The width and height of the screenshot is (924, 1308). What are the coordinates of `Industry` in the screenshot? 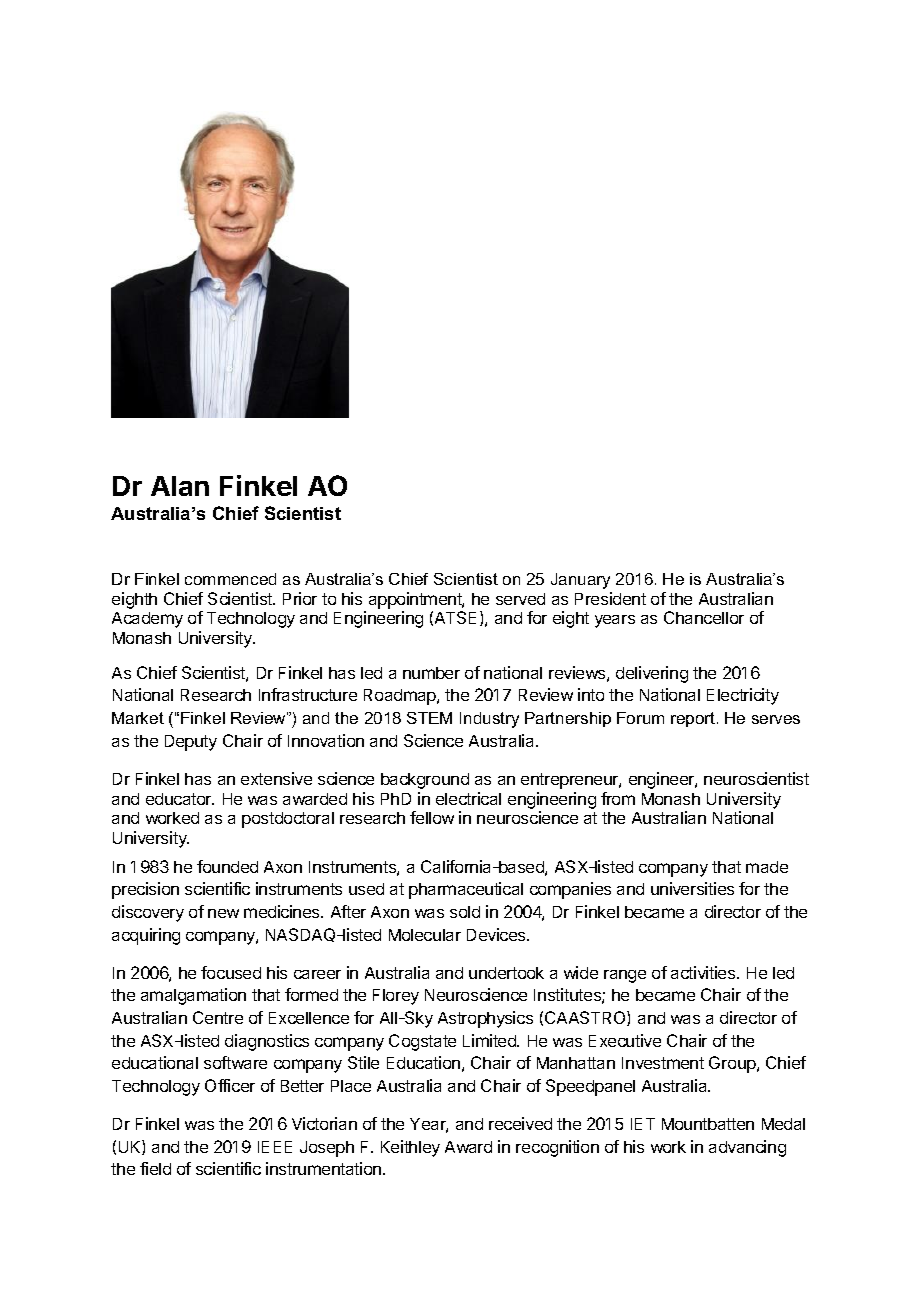 It's located at (489, 720).
